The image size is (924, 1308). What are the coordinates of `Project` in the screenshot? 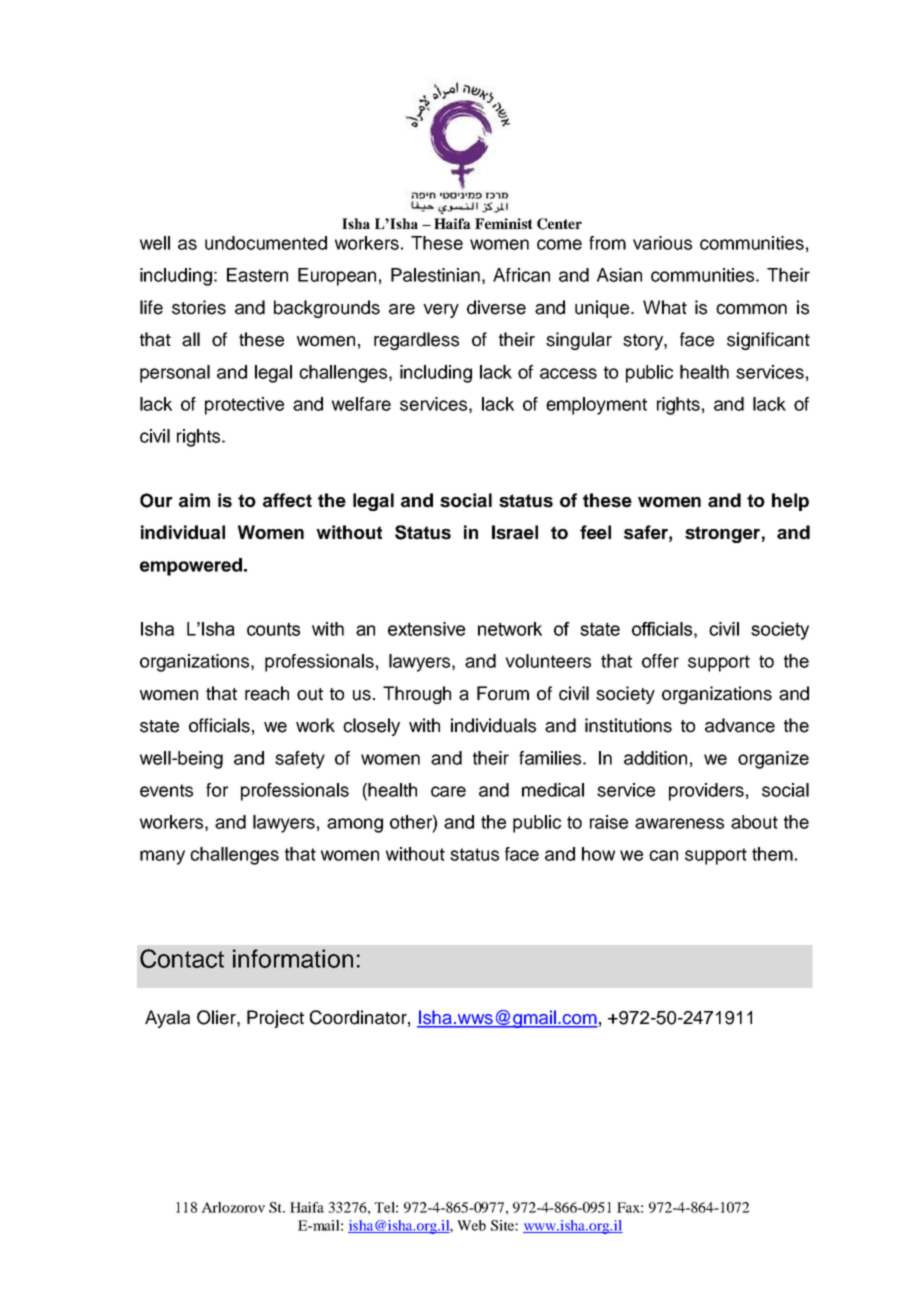 It's located at (275, 1019).
